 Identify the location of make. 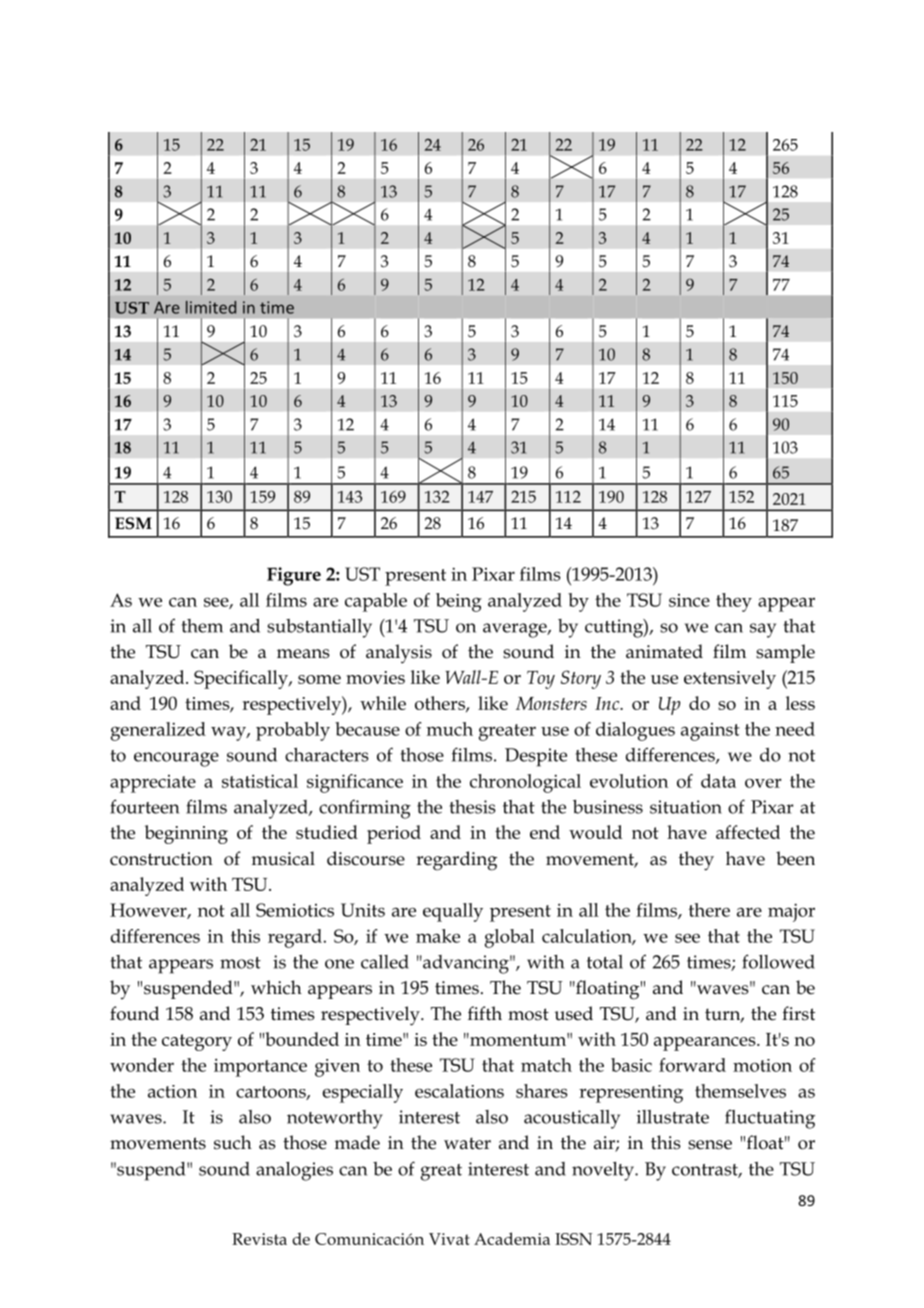
(438, 936).
